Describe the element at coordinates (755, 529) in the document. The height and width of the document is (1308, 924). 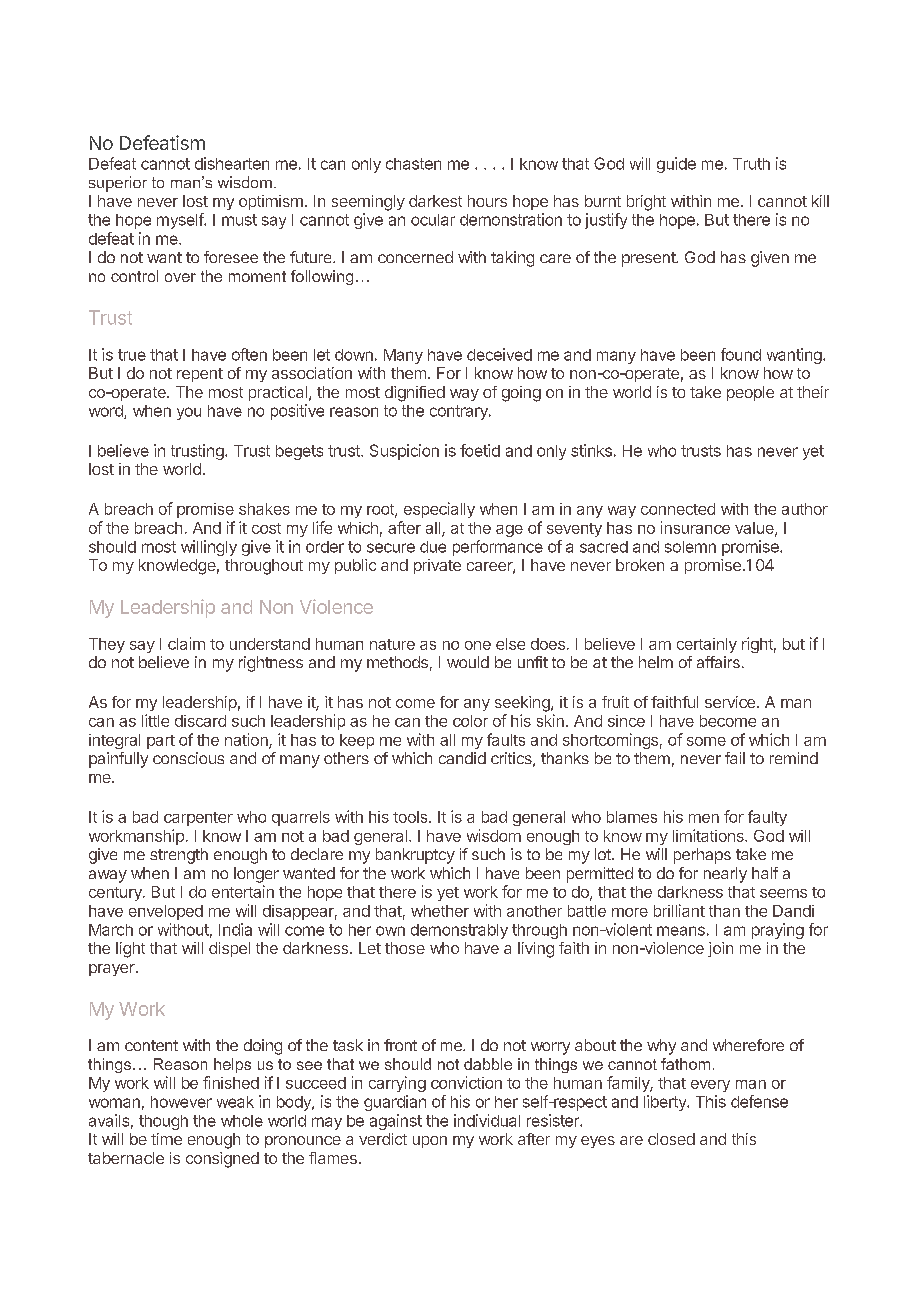
I see `value` at that location.
